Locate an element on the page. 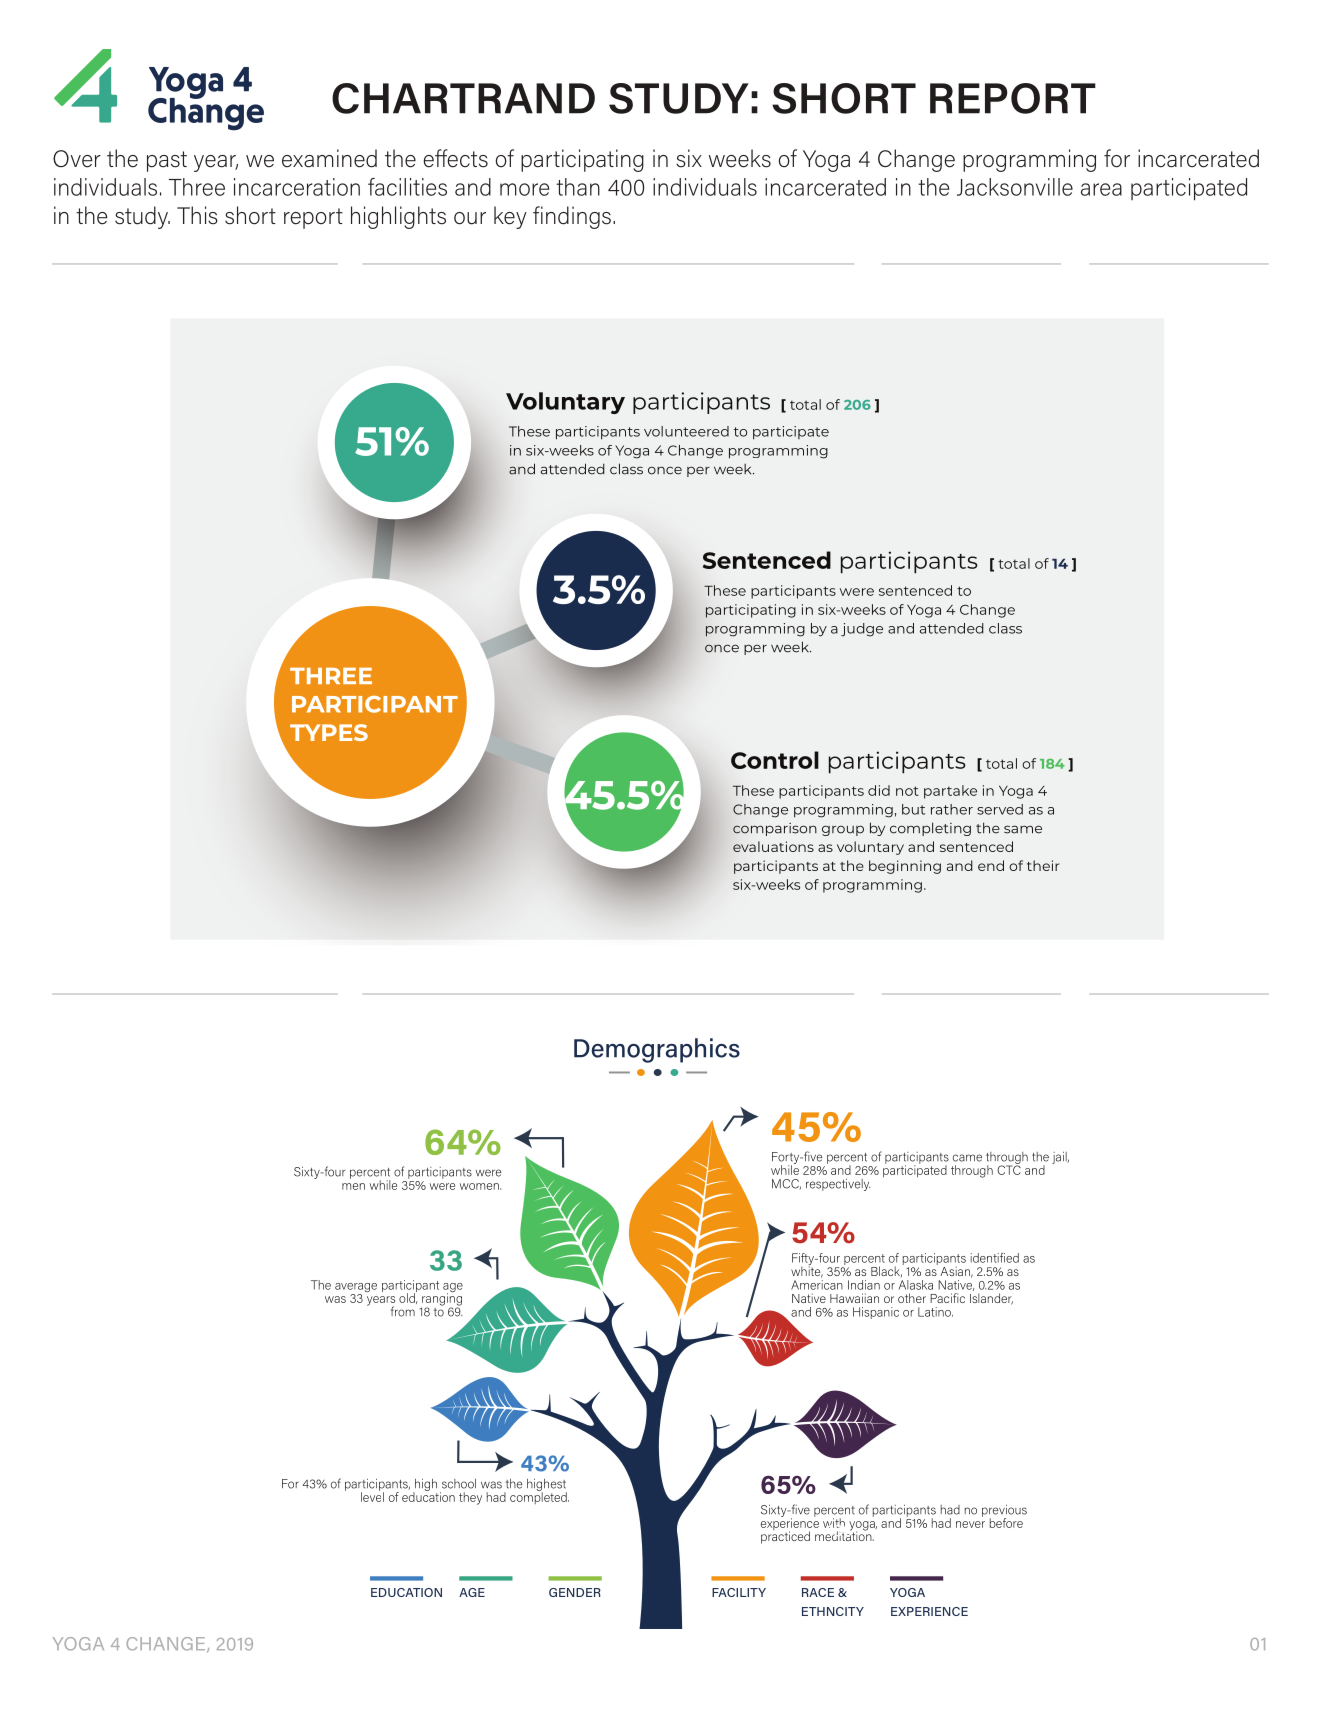 The width and height of the image is (1320, 1709). TYPES is located at coordinates (329, 732).
